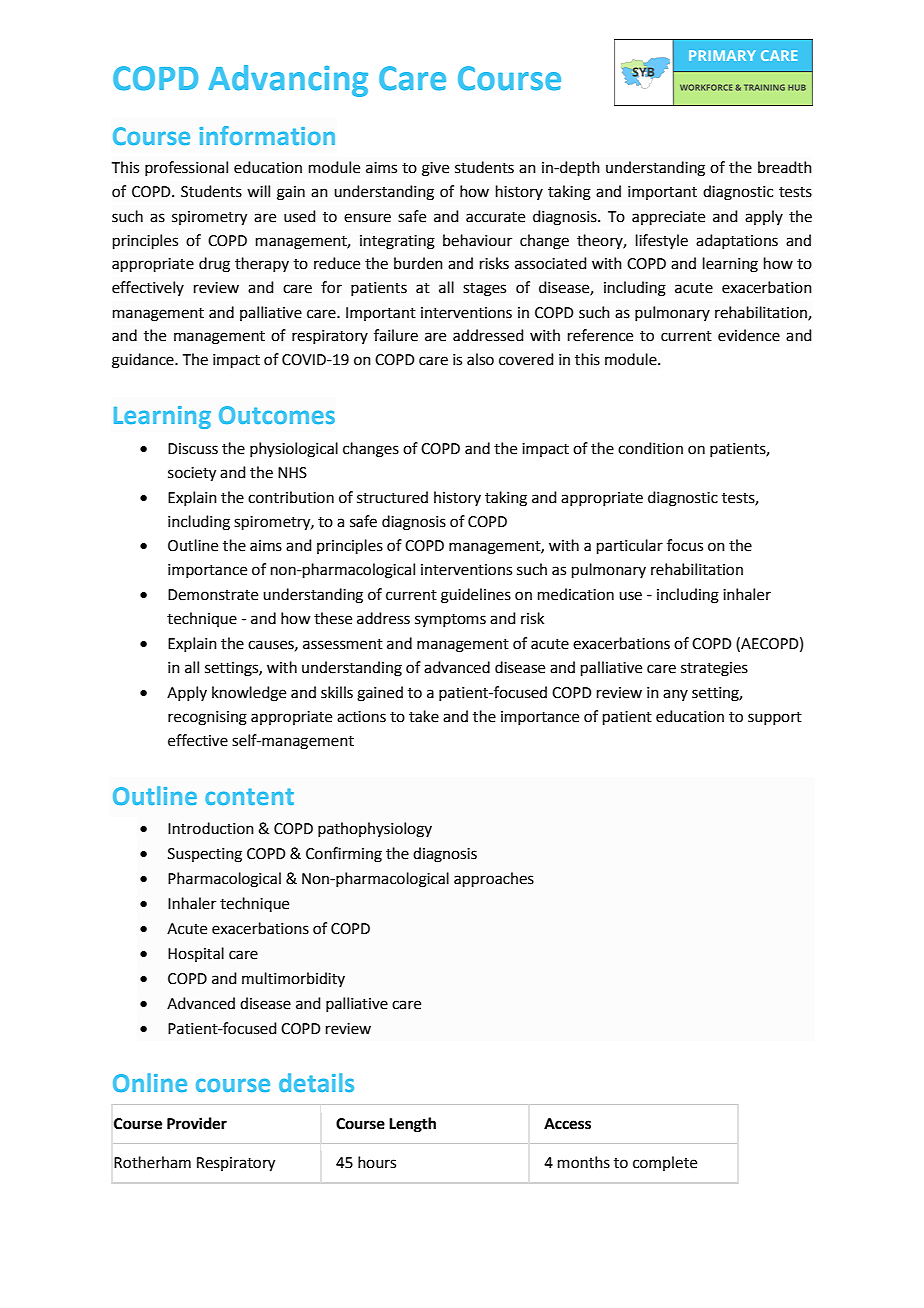 This screenshot has height=1308, width=924. What do you see at coordinates (785, 167) in the screenshot?
I see `breadth` at bounding box center [785, 167].
